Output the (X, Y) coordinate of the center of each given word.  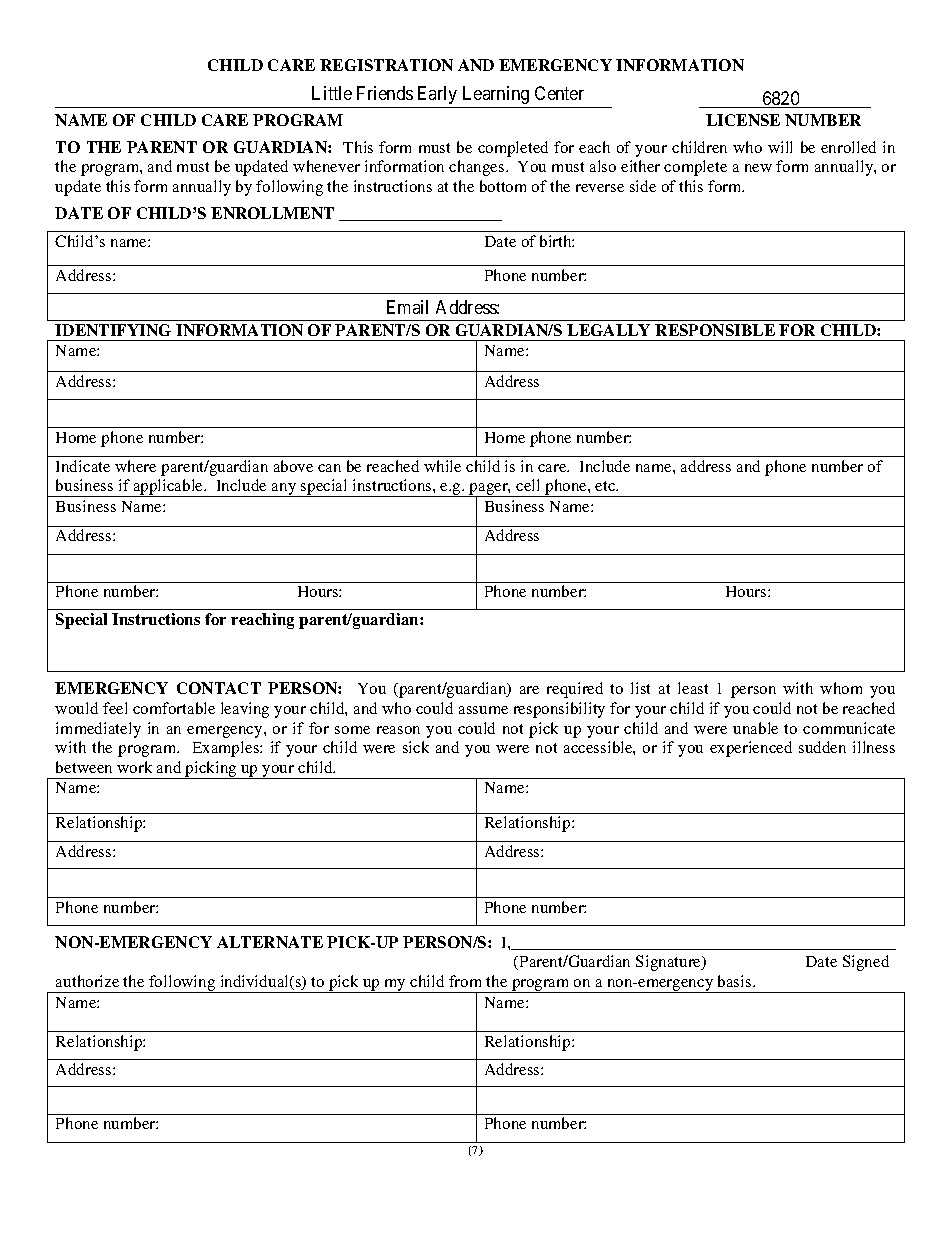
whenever (326, 166)
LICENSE (743, 120)
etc (606, 486)
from (465, 981)
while (442, 466)
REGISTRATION (386, 65)
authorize (87, 981)
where (135, 466)
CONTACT (219, 688)
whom (841, 688)
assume (483, 710)
